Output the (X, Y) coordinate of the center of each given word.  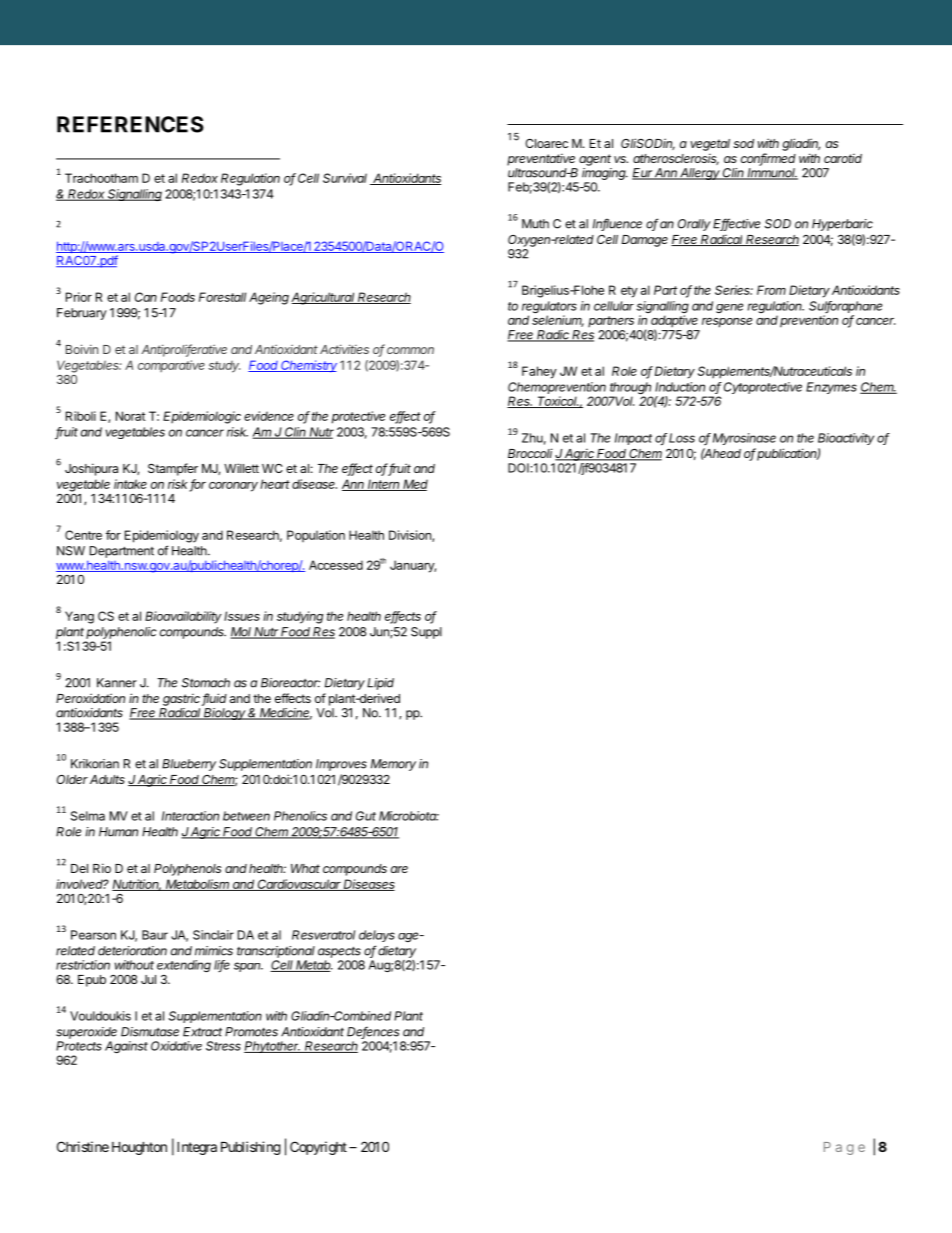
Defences (373, 1032)
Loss (682, 438)
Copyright (318, 1148)
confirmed (768, 159)
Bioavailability (183, 617)
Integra (197, 1148)
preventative (541, 160)
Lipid (380, 684)
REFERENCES (130, 124)
